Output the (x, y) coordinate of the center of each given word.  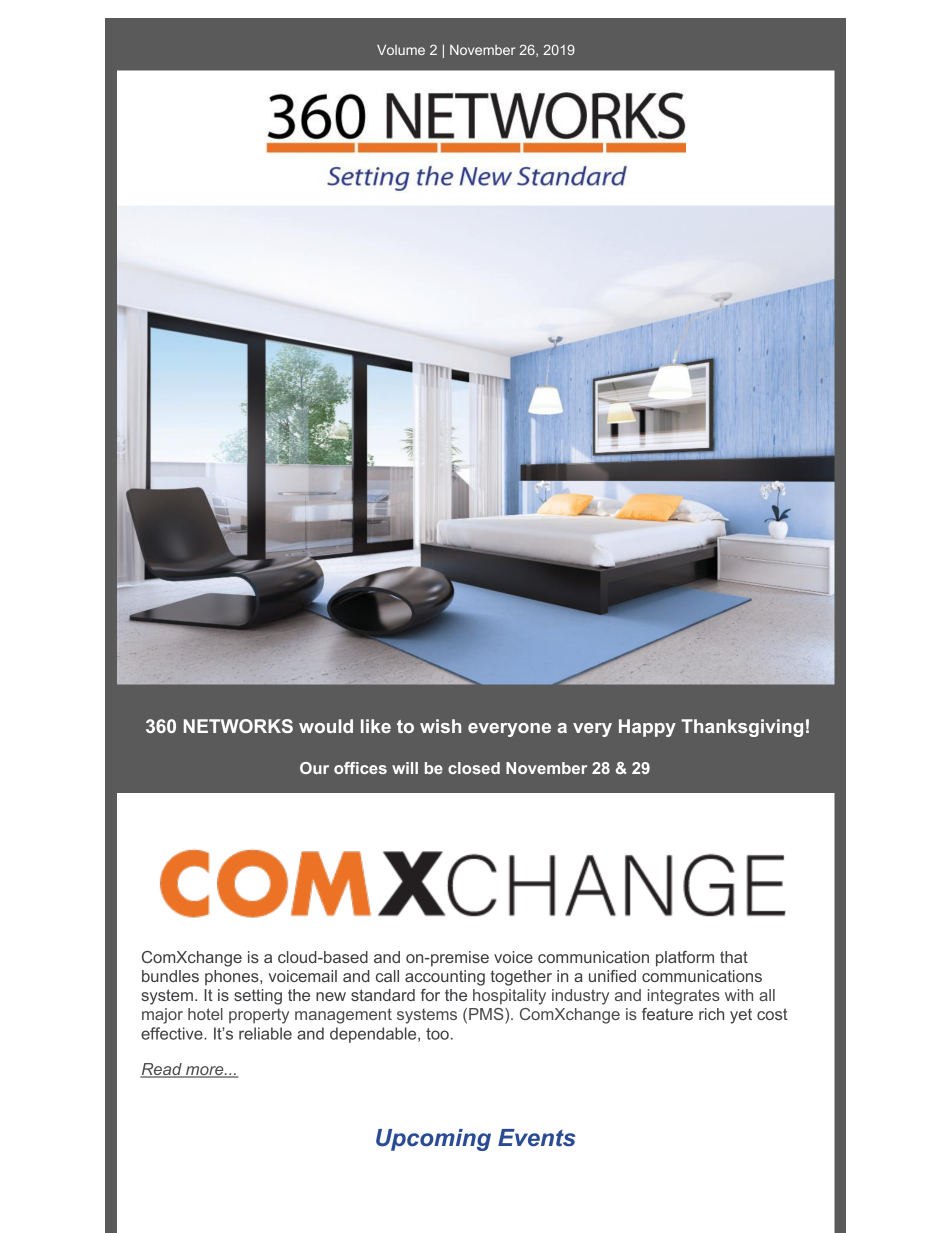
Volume (401, 50)
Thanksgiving (742, 728)
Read (162, 1070)
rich (711, 1014)
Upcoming (433, 1140)
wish (440, 726)
